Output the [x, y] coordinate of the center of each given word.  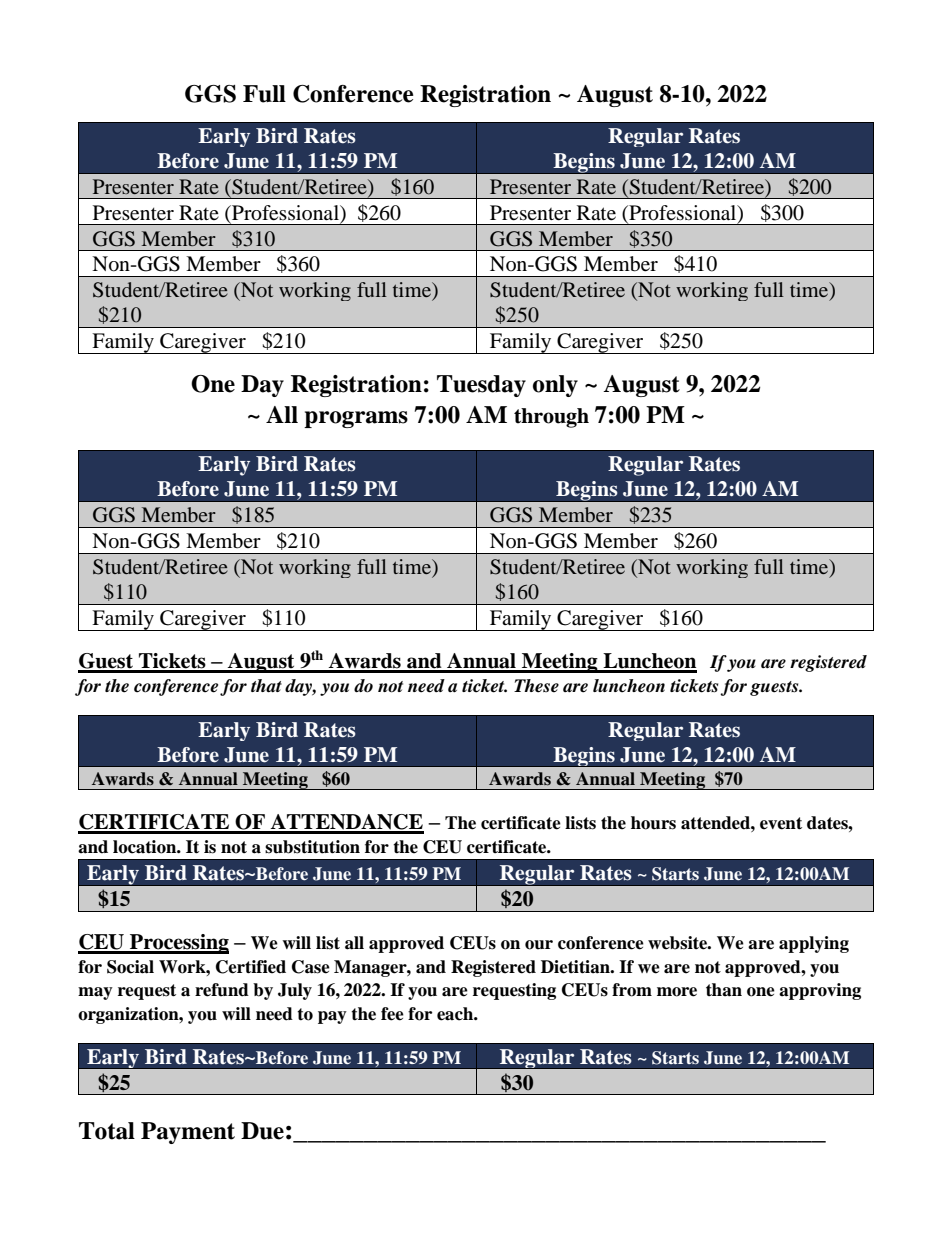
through [551, 418]
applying [814, 944]
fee [392, 1014]
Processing [178, 944]
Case [311, 967]
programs [356, 419]
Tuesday [481, 386]
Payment [188, 1133]
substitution [312, 847]
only [555, 386]
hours [653, 823]
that [266, 686]
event [781, 823]
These [536, 686]
